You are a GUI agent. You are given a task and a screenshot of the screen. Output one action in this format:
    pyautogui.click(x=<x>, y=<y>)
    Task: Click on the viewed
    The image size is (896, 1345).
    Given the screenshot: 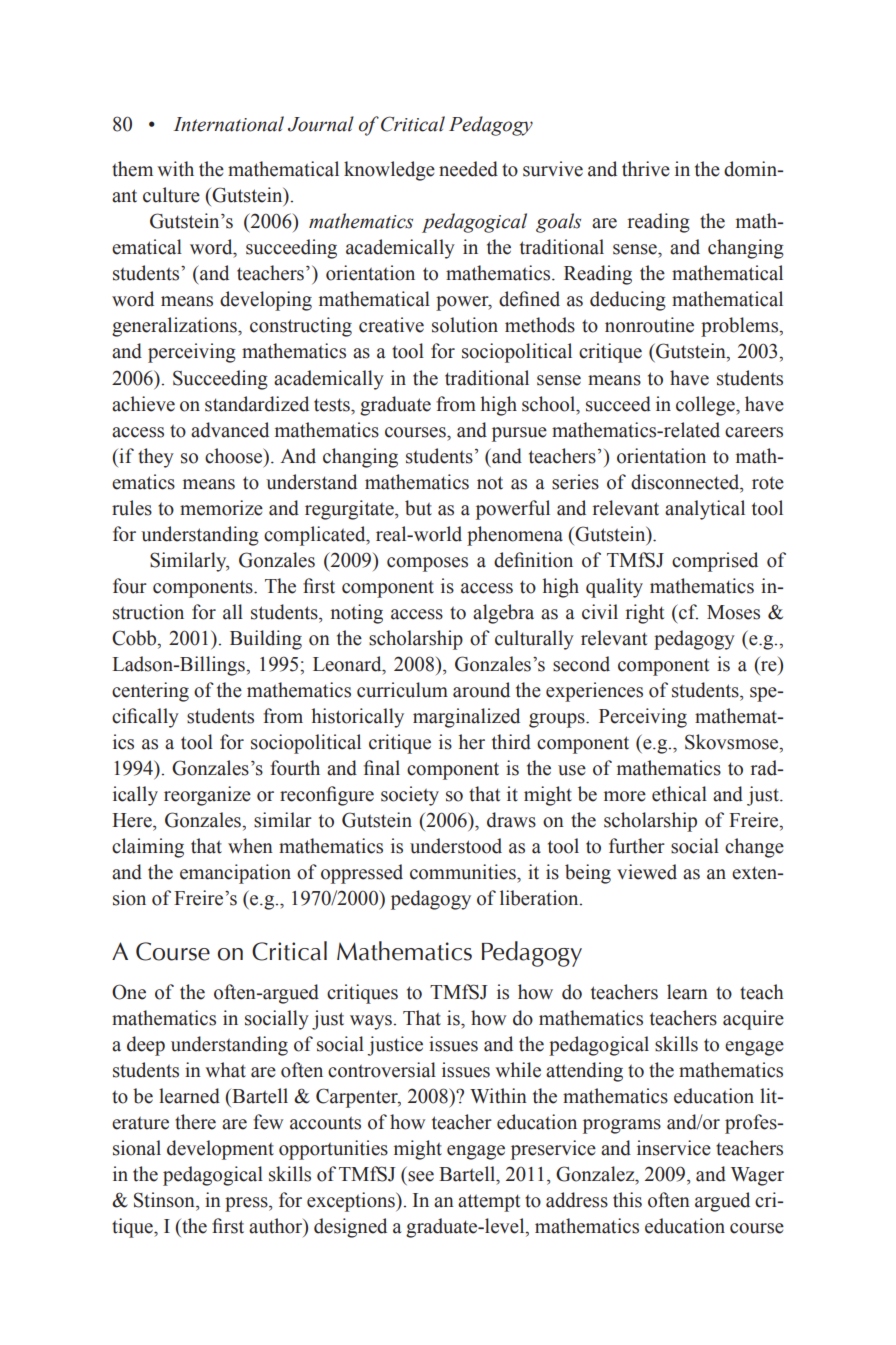 What is the action you would take?
    pyautogui.click(x=647, y=872)
